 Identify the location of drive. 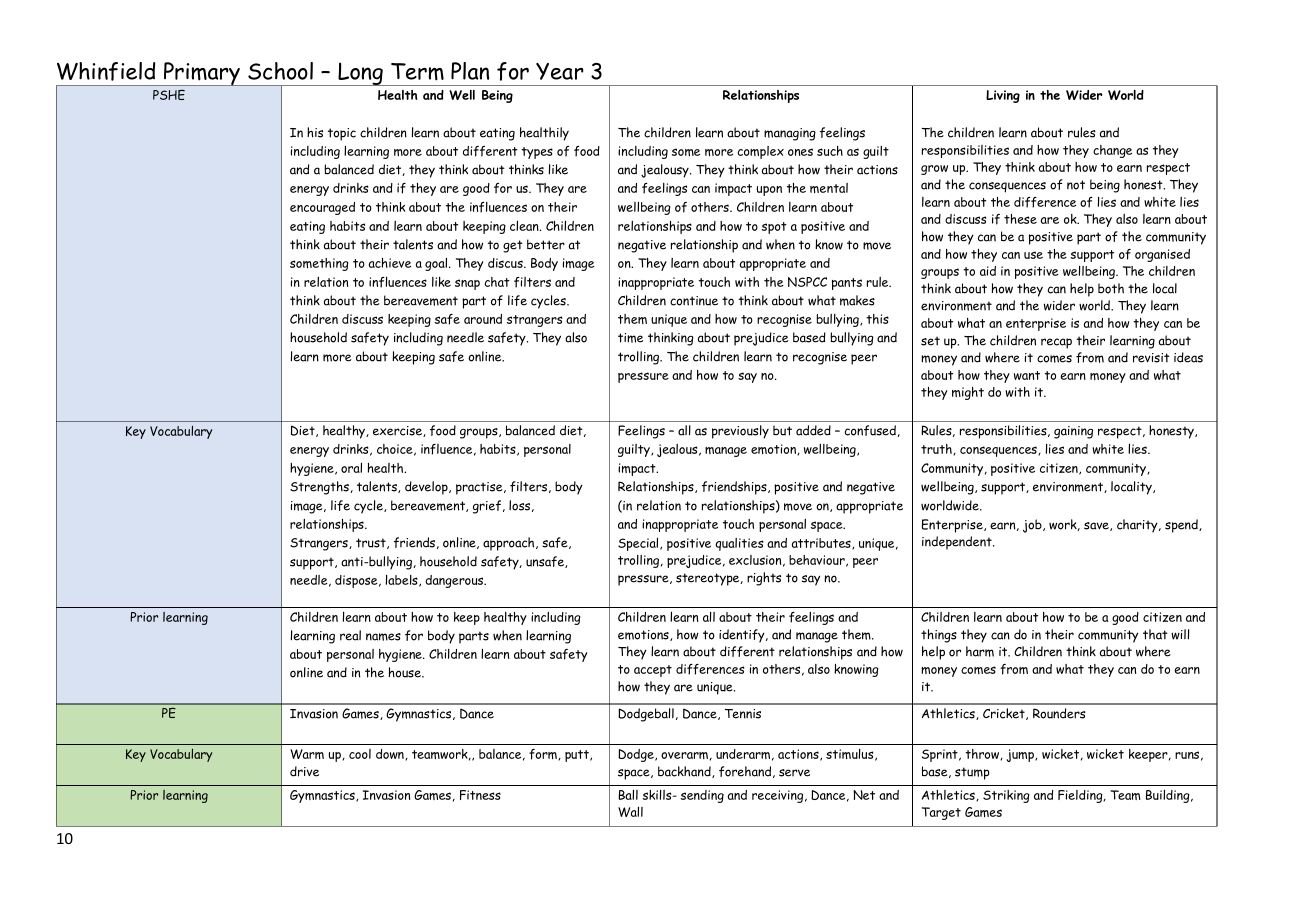
(304, 771).
